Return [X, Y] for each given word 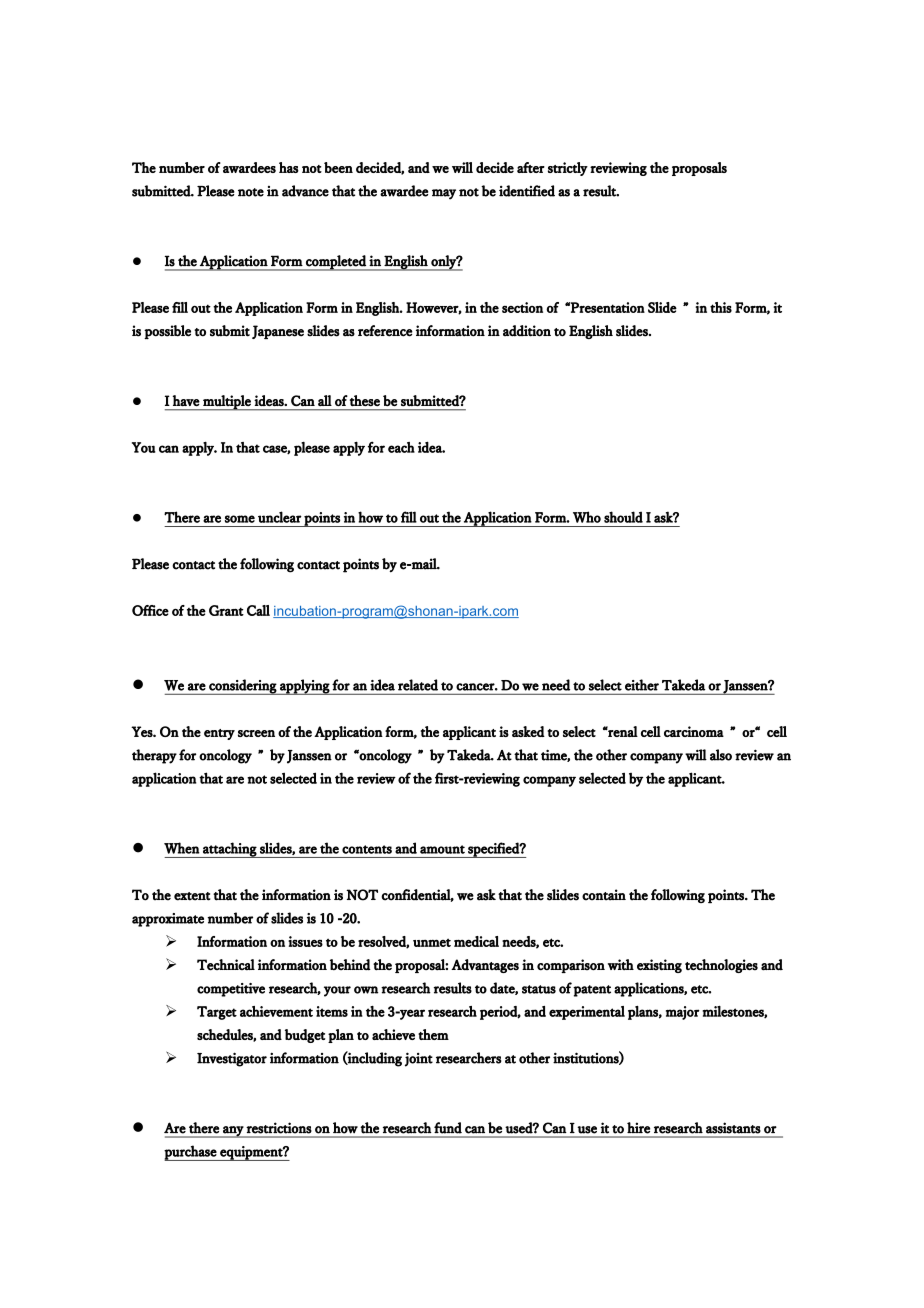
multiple [227, 403]
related [418, 685]
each [401, 447]
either [642, 685]
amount [442, 849]
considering [242, 687]
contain [604, 895]
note [251, 192]
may [444, 194]
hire [638, 1128]
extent [192, 896]
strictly [568, 169]
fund [448, 1128]
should [623, 517]
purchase [191, 1153]
